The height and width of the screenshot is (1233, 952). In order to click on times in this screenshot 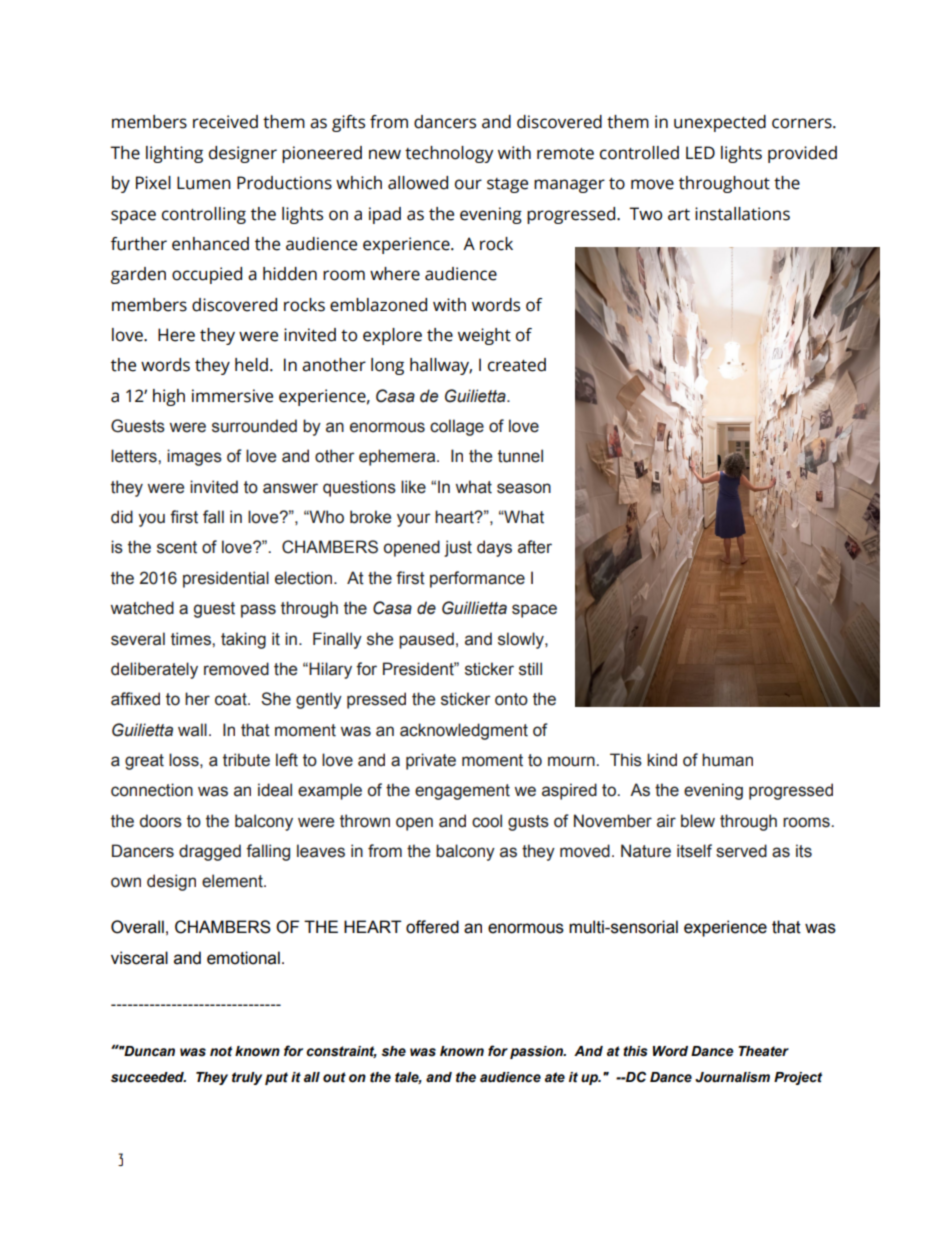, I will do `click(192, 639)`.
